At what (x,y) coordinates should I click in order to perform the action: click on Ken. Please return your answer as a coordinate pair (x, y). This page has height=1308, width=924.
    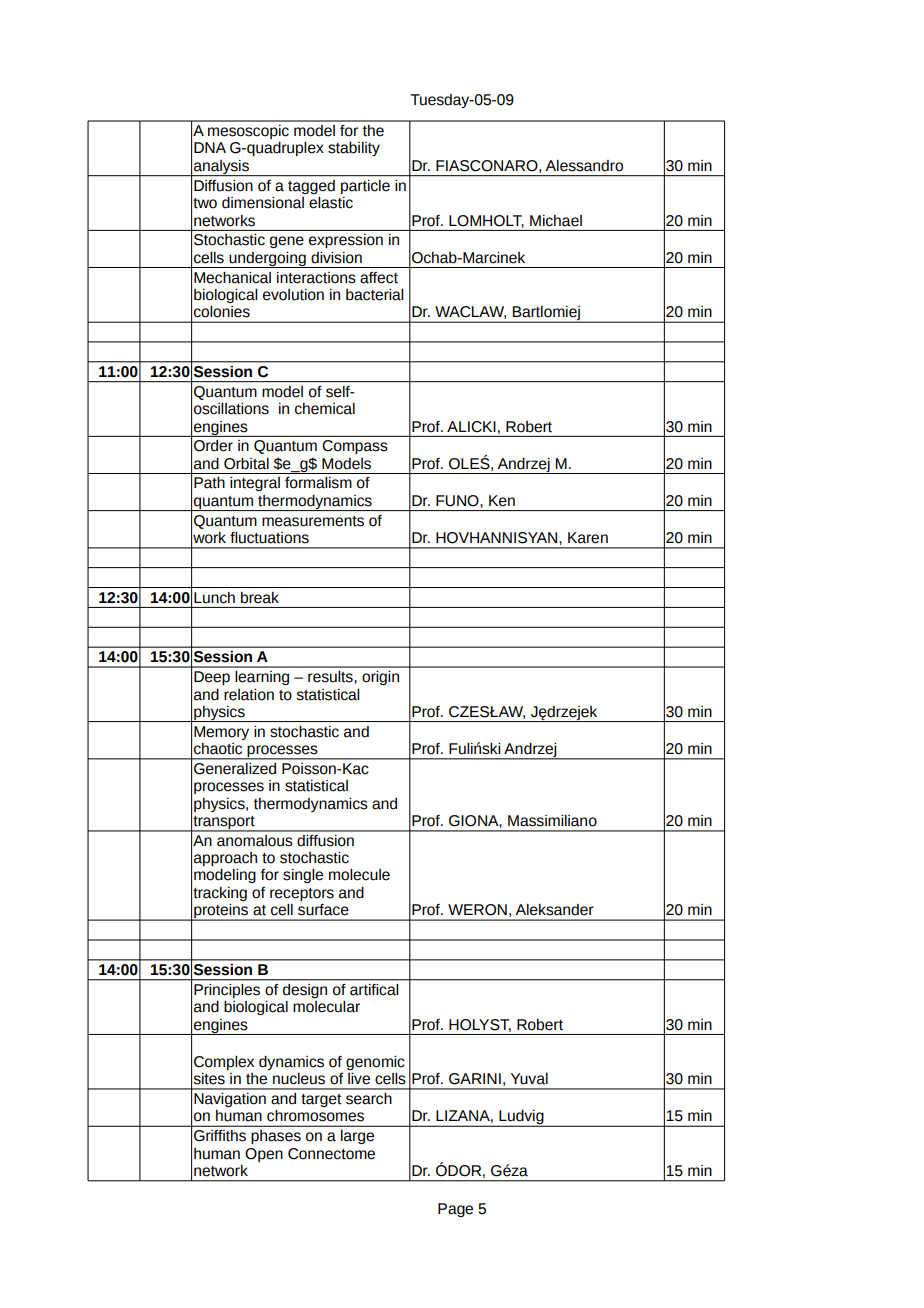
    Looking at the image, I should click on (502, 501).
